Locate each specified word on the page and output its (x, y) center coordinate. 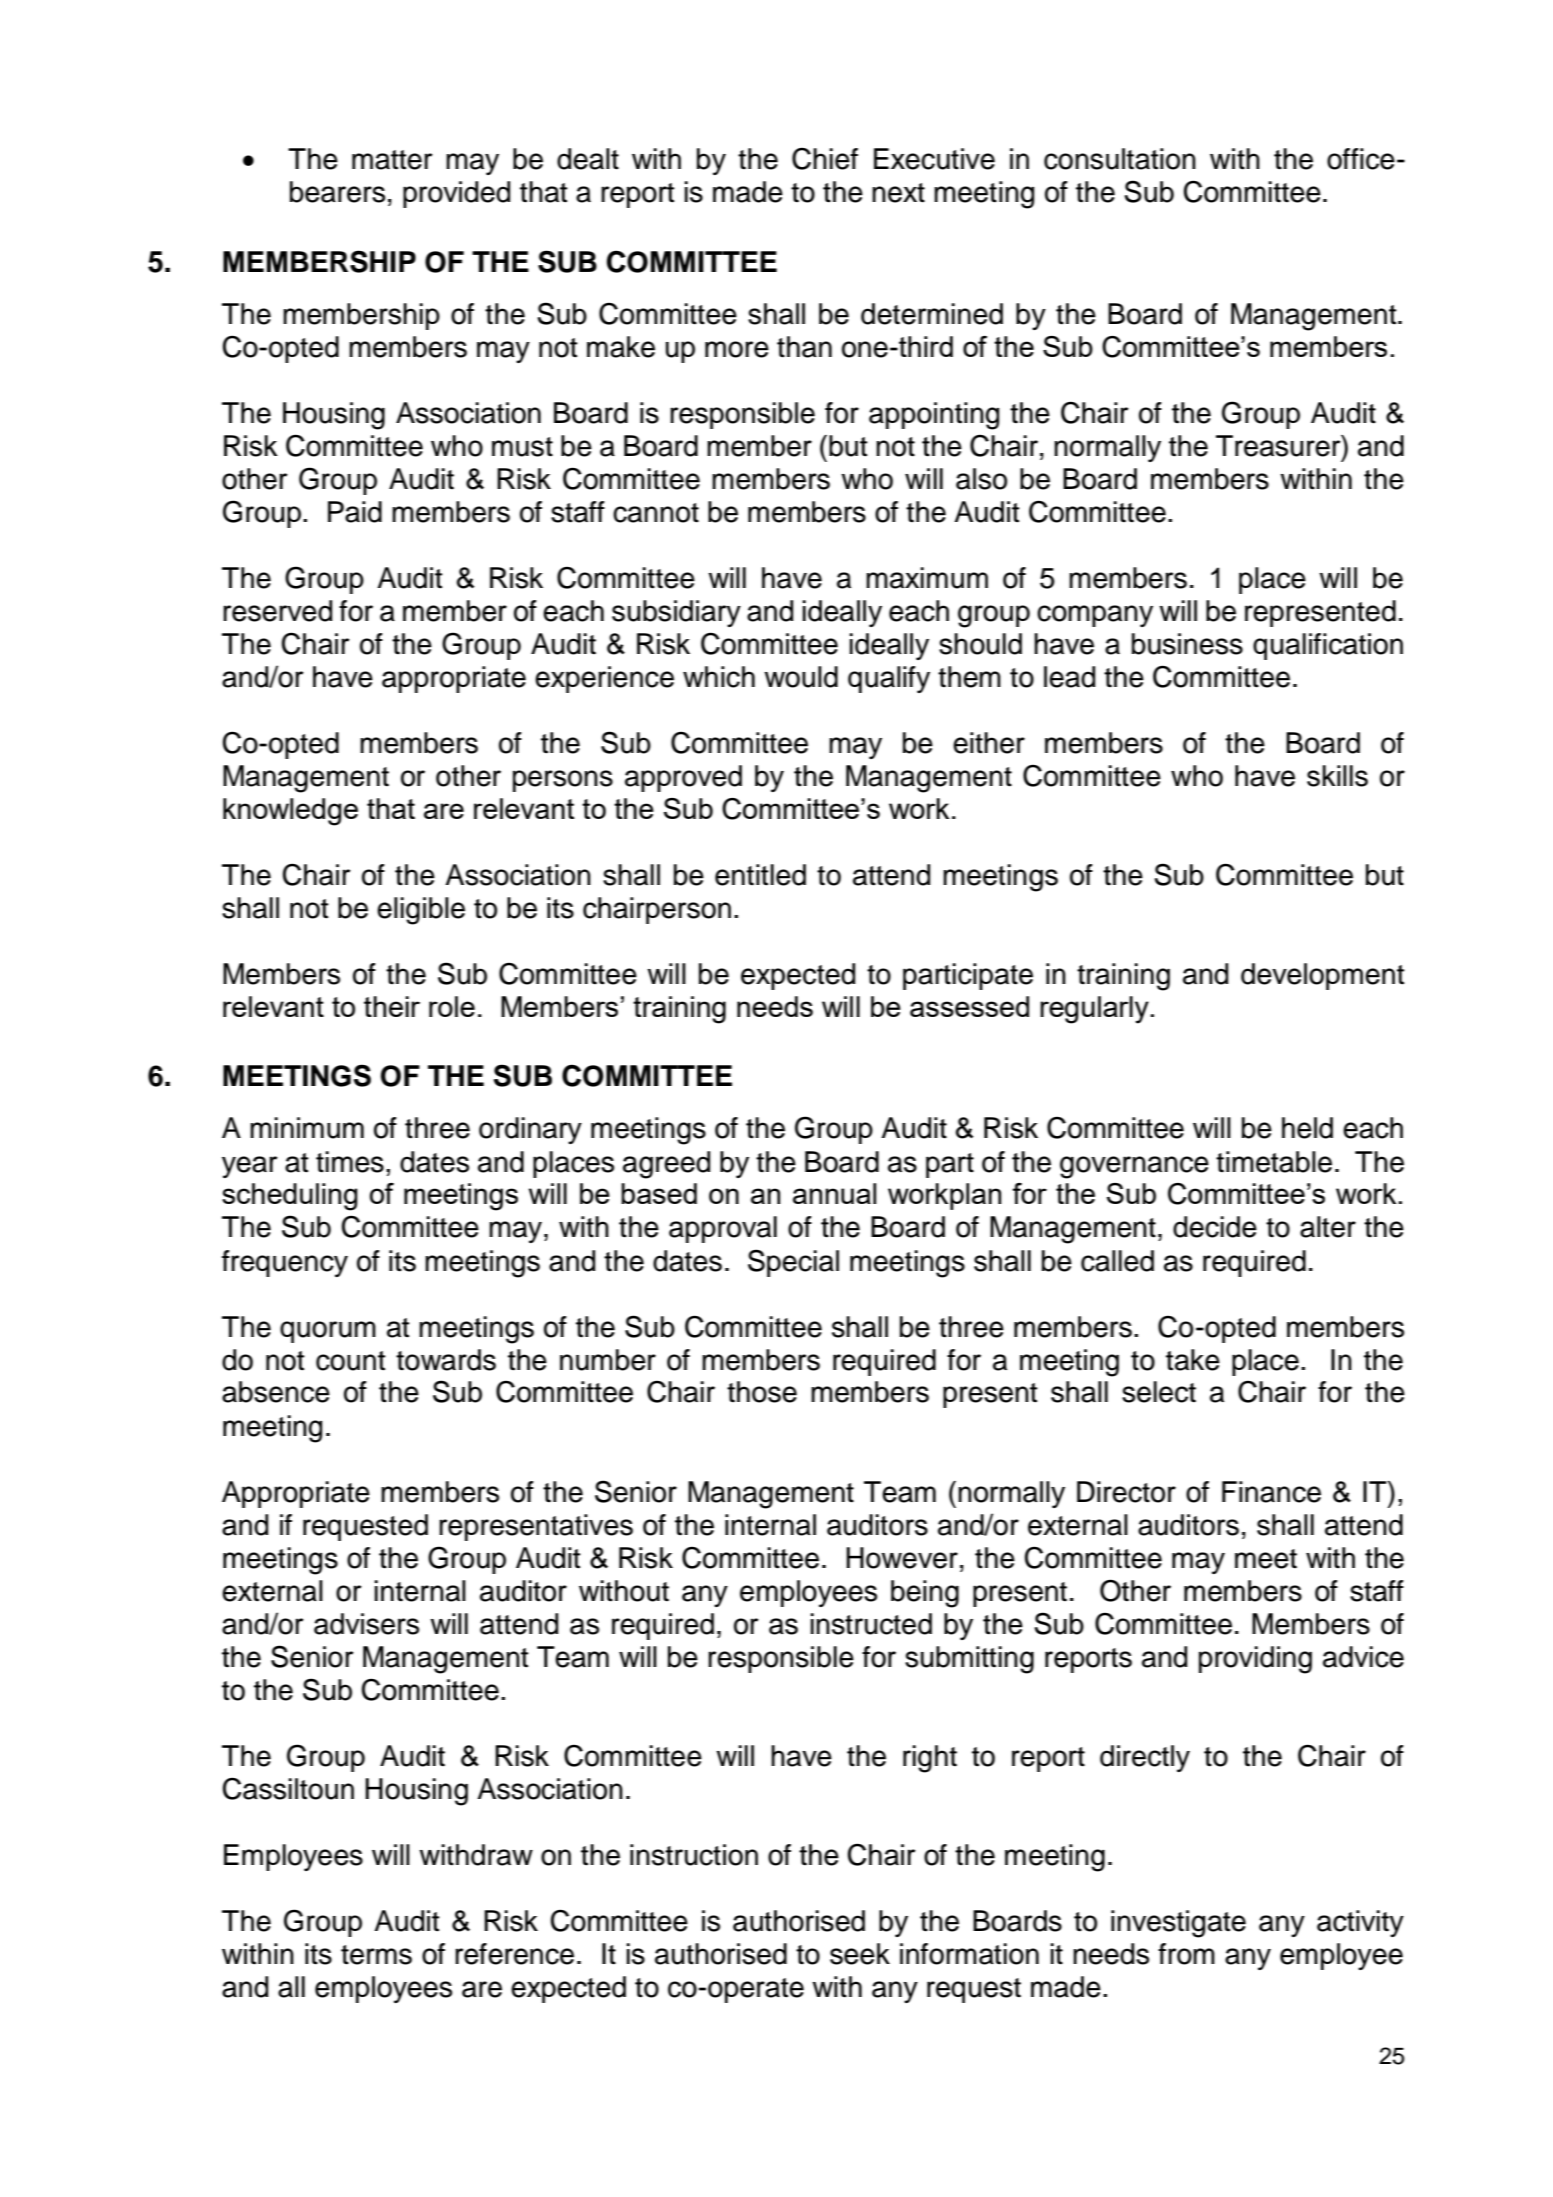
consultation (1120, 159)
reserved (277, 611)
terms (376, 1955)
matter (392, 160)
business (1187, 644)
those (762, 1392)
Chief (825, 158)
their (392, 1006)
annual (834, 1193)
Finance (1271, 1492)
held (1307, 1128)
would (801, 677)
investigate (1178, 1924)
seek (860, 1954)
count (351, 1361)
